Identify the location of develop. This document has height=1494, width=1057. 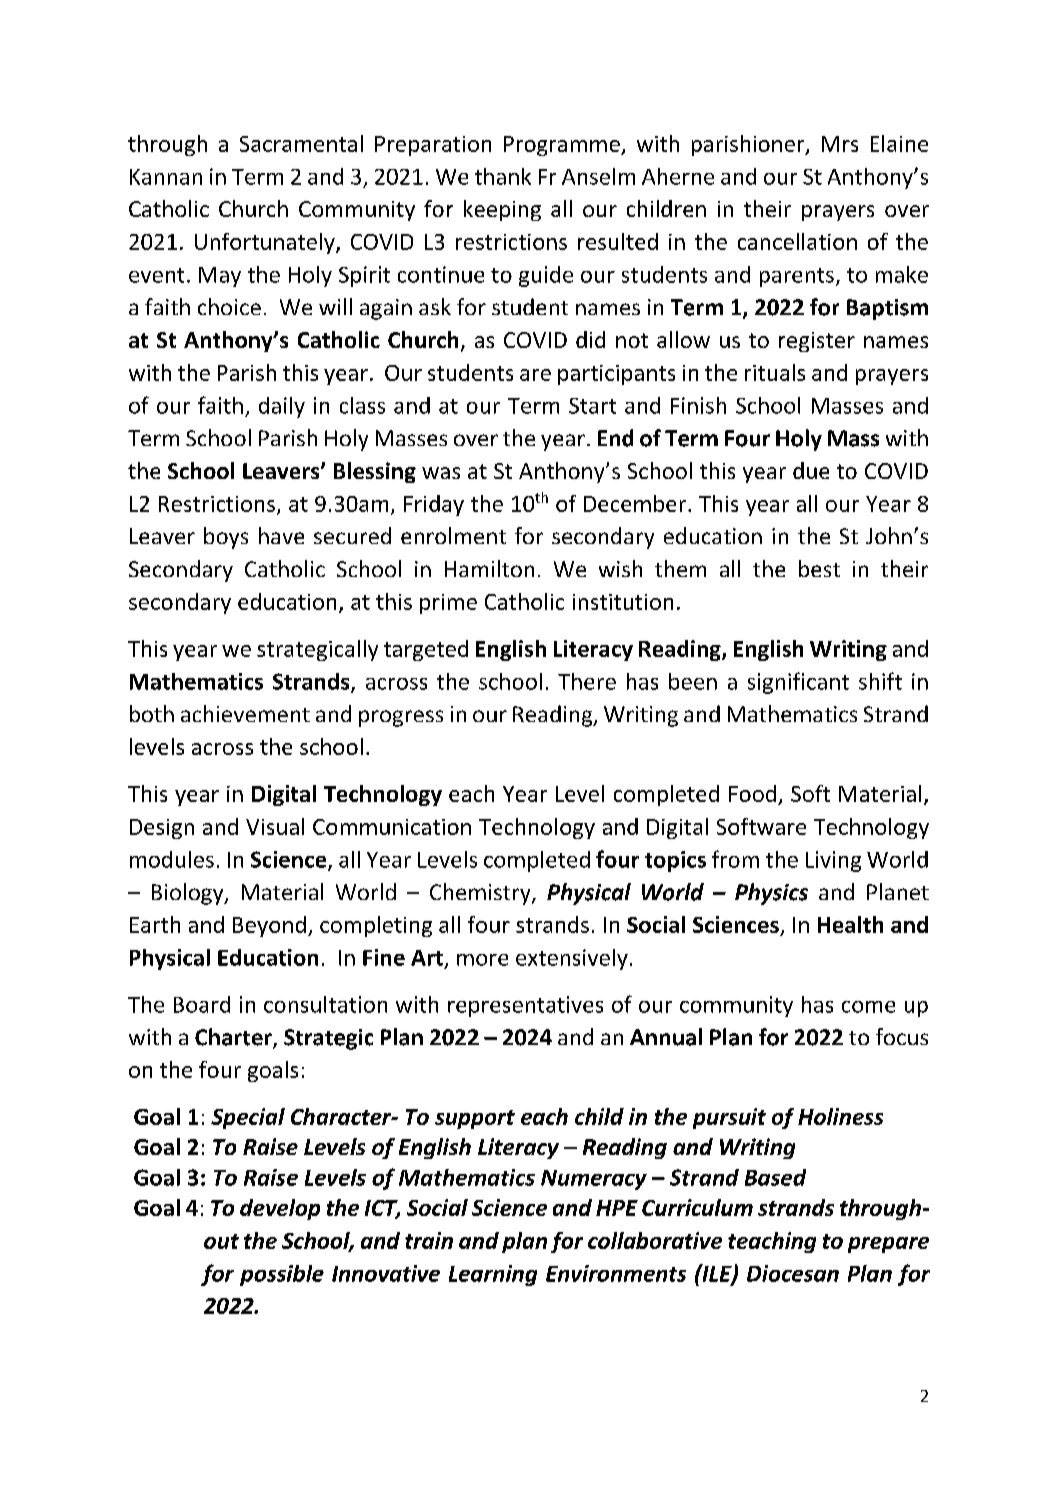
(280, 1209).
